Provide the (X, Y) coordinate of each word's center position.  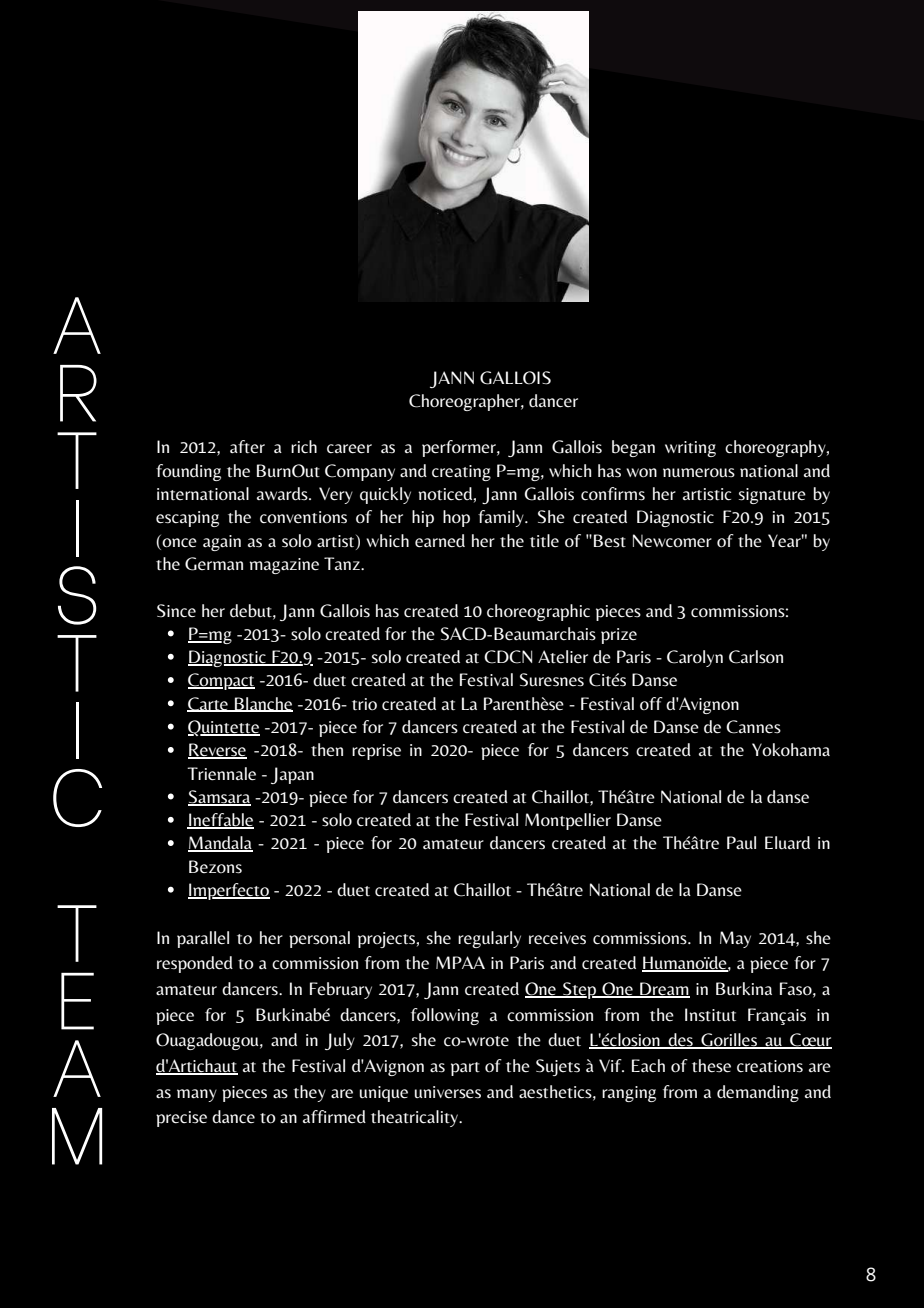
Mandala (220, 844)
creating (461, 473)
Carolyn (695, 658)
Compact (221, 681)
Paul (741, 843)
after (247, 447)
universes (448, 1092)
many (197, 1095)
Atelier (563, 657)
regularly (489, 939)
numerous (699, 473)
